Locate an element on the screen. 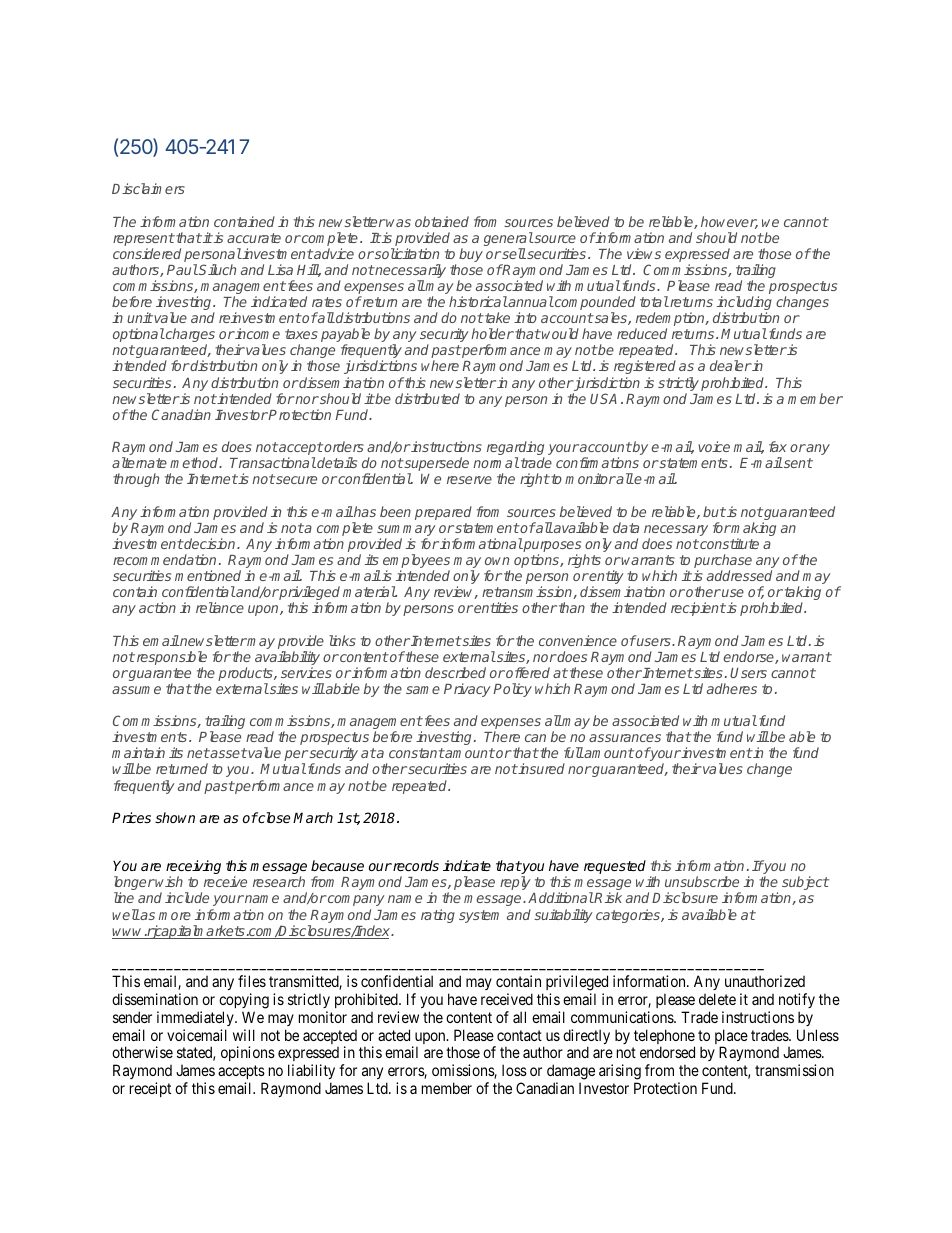 This screenshot has height=1233, width=952. unsubscribe is located at coordinates (702, 881).
